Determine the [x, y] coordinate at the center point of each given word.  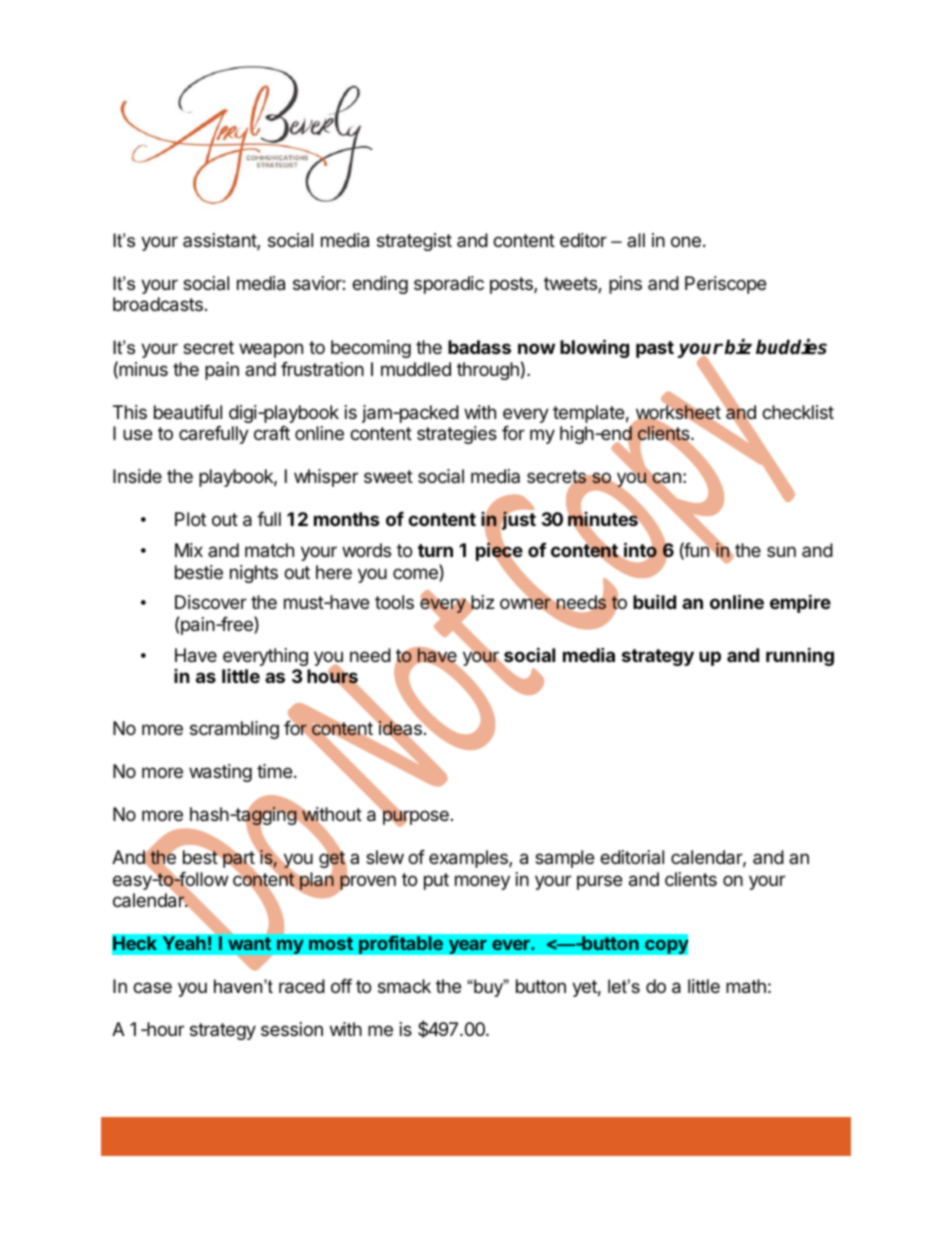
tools [394, 602]
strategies [457, 435]
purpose [415, 818]
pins [625, 285]
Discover [211, 602]
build [654, 601]
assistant [220, 241]
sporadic [449, 285]
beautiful [188, 412]
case [152, 988]
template [588, 414]
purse [599, 882]
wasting [220, 773]
